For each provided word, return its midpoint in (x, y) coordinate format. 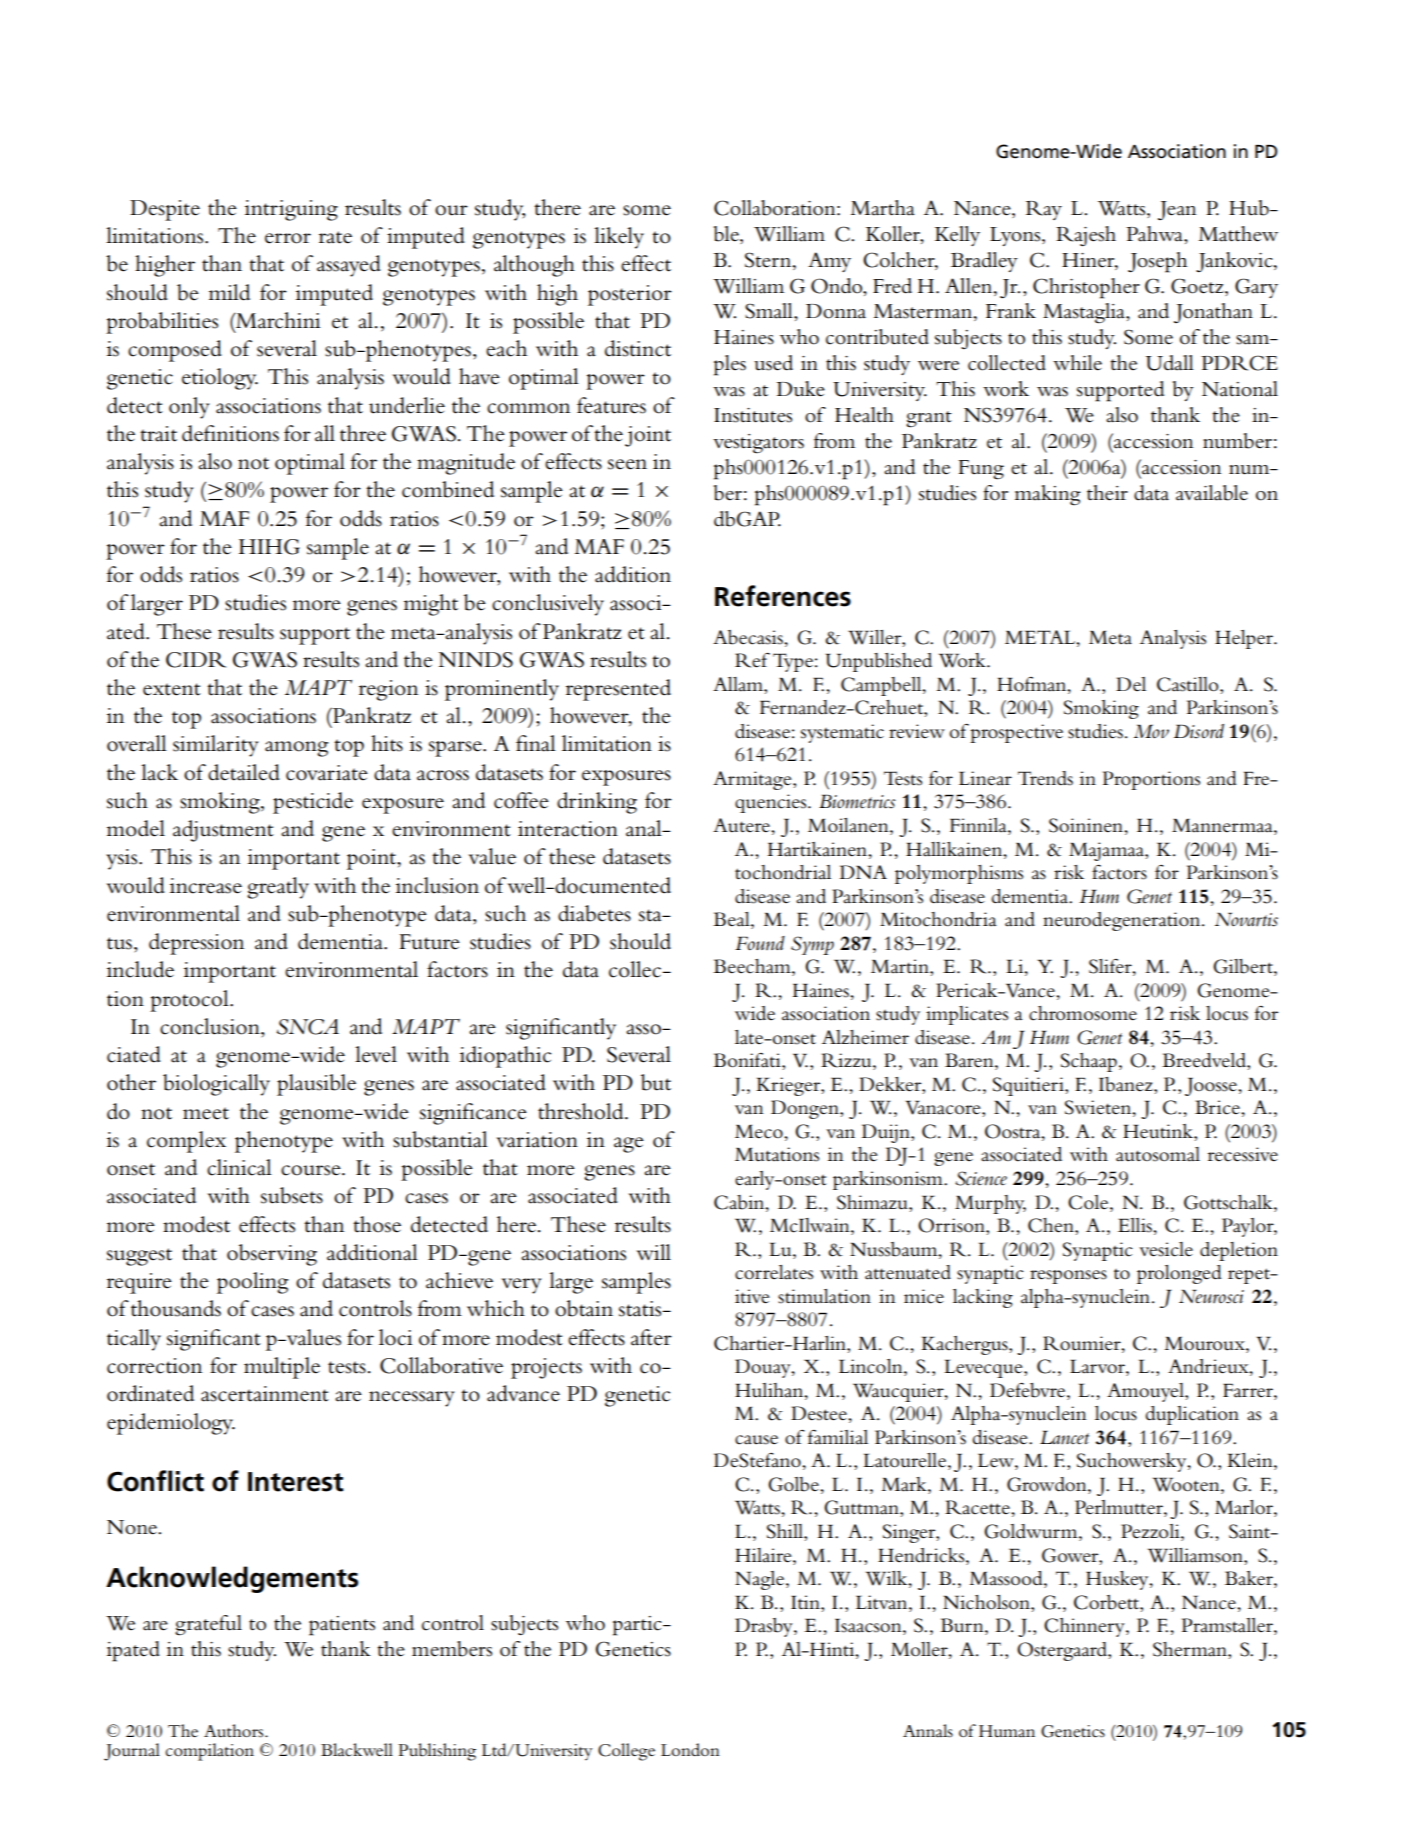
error (288, 238)
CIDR (196, 660)
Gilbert (1244, 967)
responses (1068, 1277)
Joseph (1157, 262)
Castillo (1189, 685)
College (626, 1752)
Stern (769, 260)
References (783, 596)
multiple (282, 1368)
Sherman (1191, 1649)
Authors (235, 1731)
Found (760, 943)
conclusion (211, 1026)
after (651, 1337)
